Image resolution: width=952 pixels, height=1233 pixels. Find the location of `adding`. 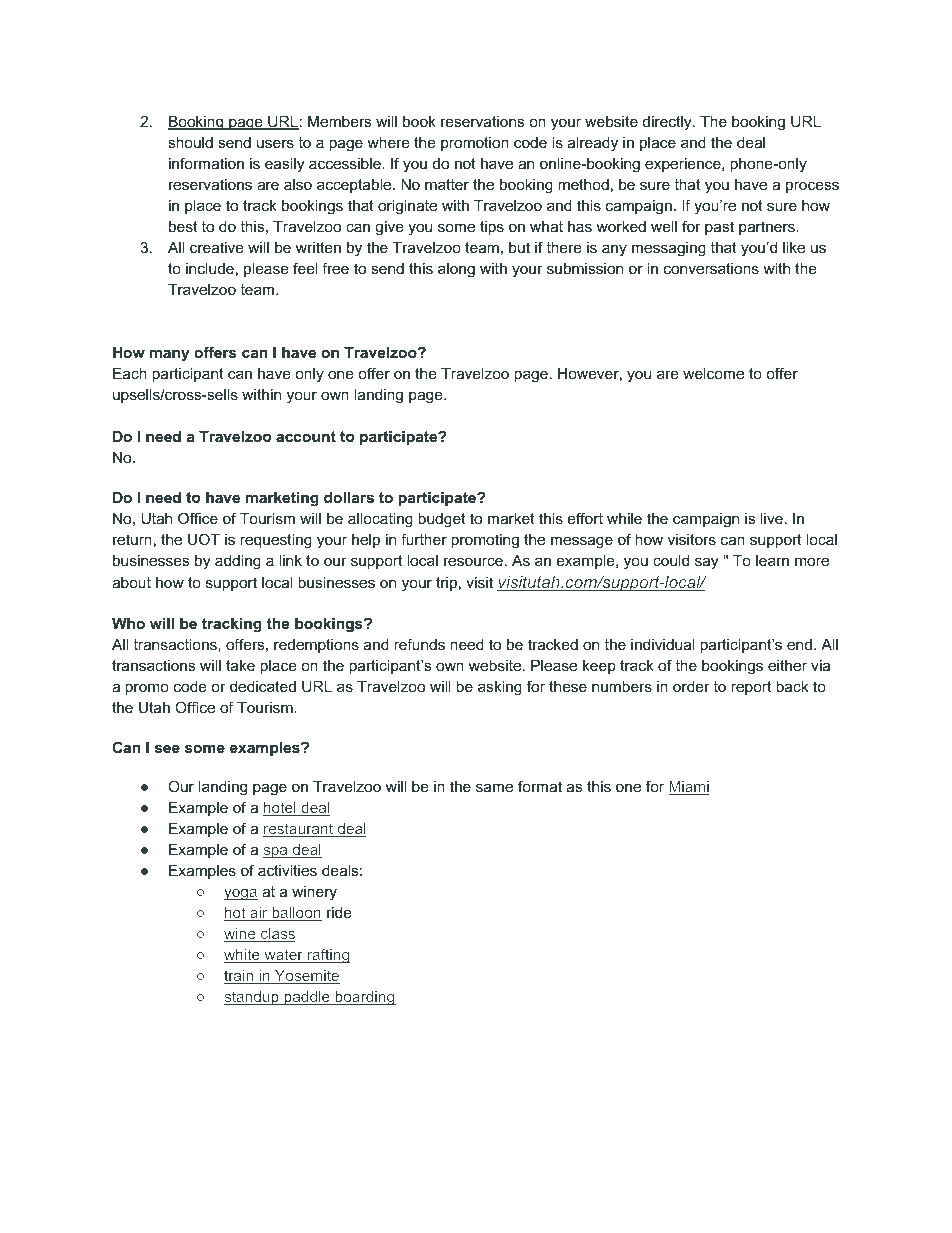

adding is located at coordinates (238, 562).
